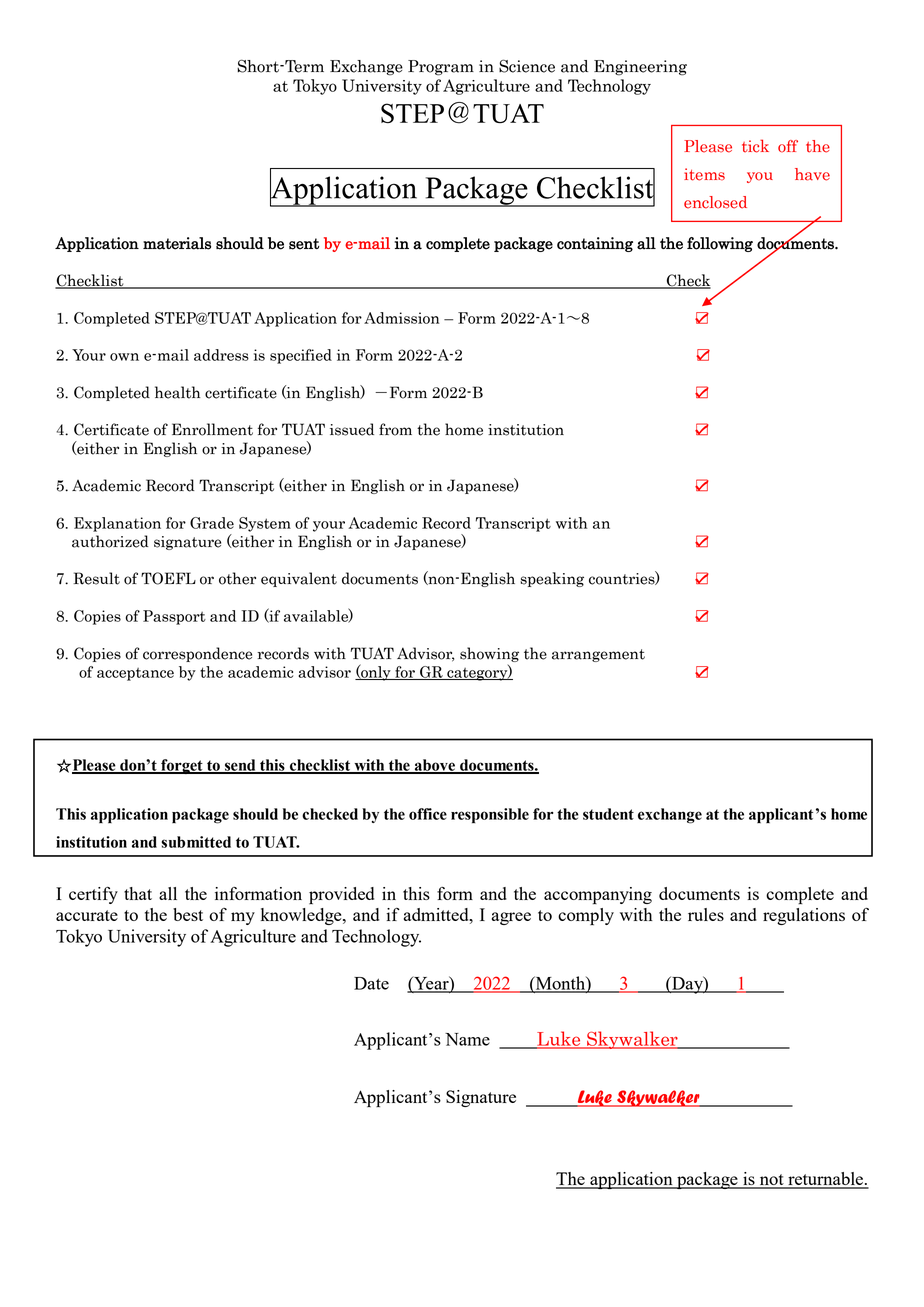 The height and width of the screenshot is (1307, 924). What do you see at coordinates (371, 983) in the screenshot?
I see `Date` at bounding box center [371, 983].
